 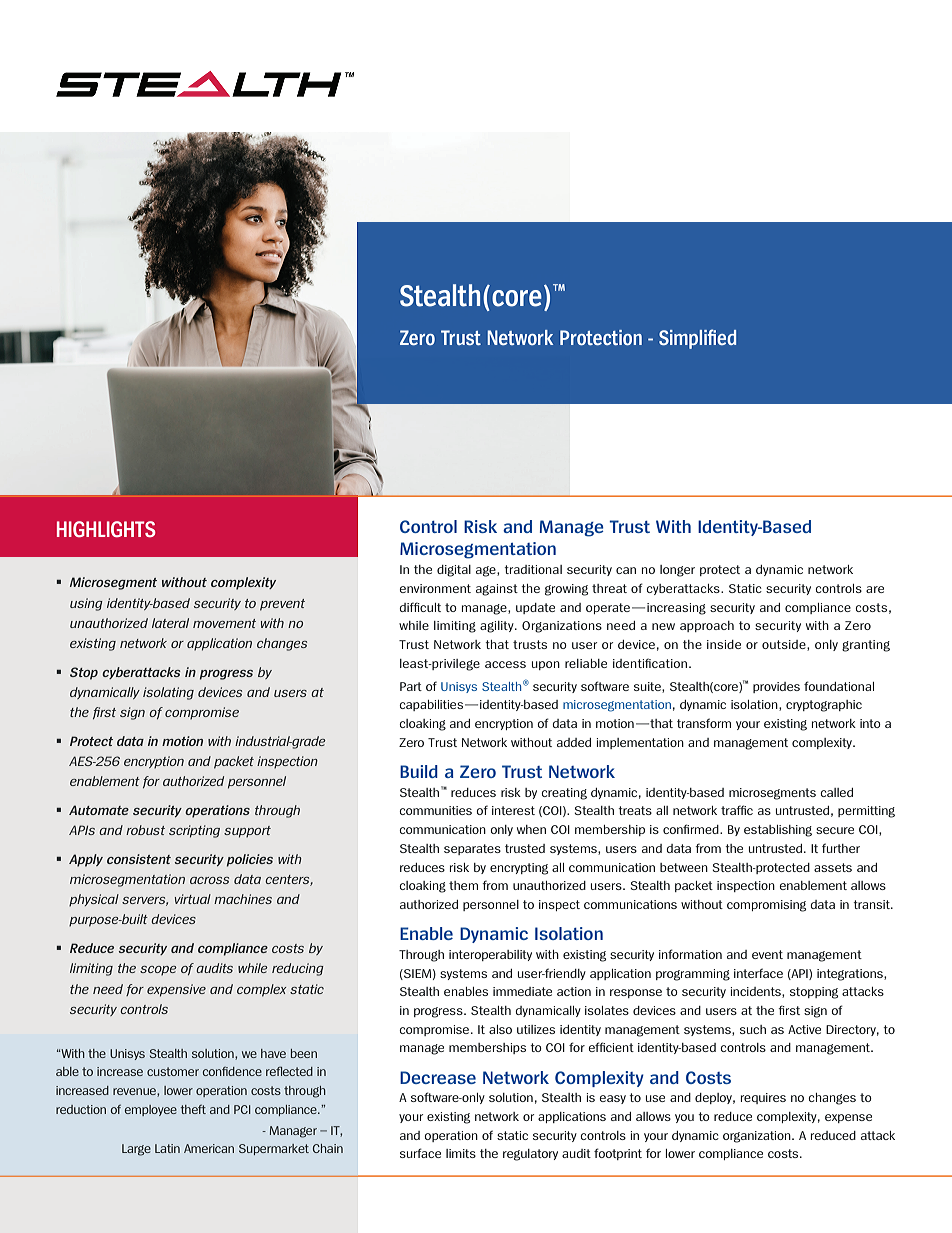 What do you see at coordinates (498, 627) in the screenshot?
I see `agility` at bounding box center [498, 627].
